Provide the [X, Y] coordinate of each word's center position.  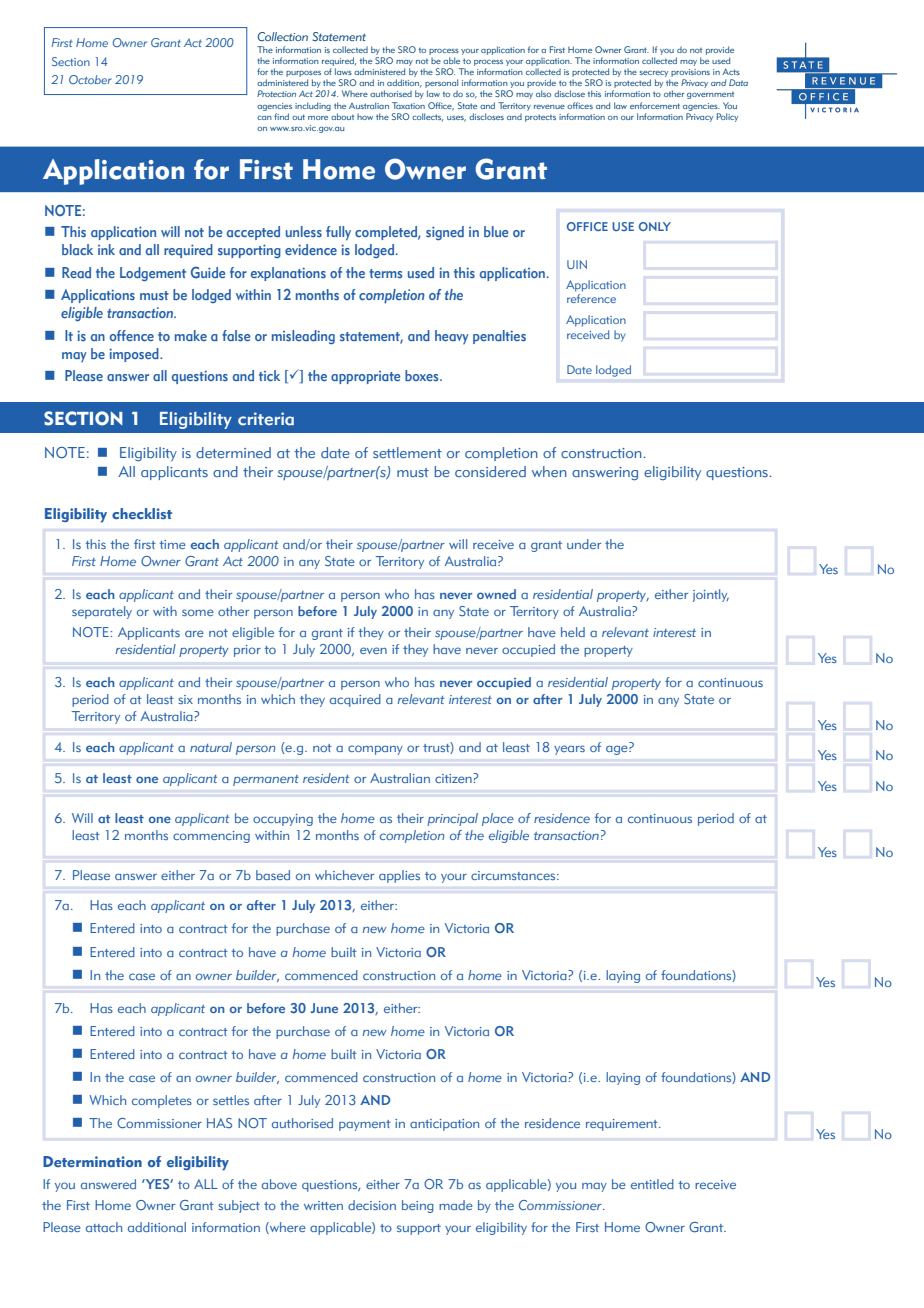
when [549, 471]
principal [452, 819]
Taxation [408, 105]
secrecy [654, 74]
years [569, 750]
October [90, 79]
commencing [211, 837]
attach [104, 1227]
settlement [407, 452]
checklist [142, 514]
